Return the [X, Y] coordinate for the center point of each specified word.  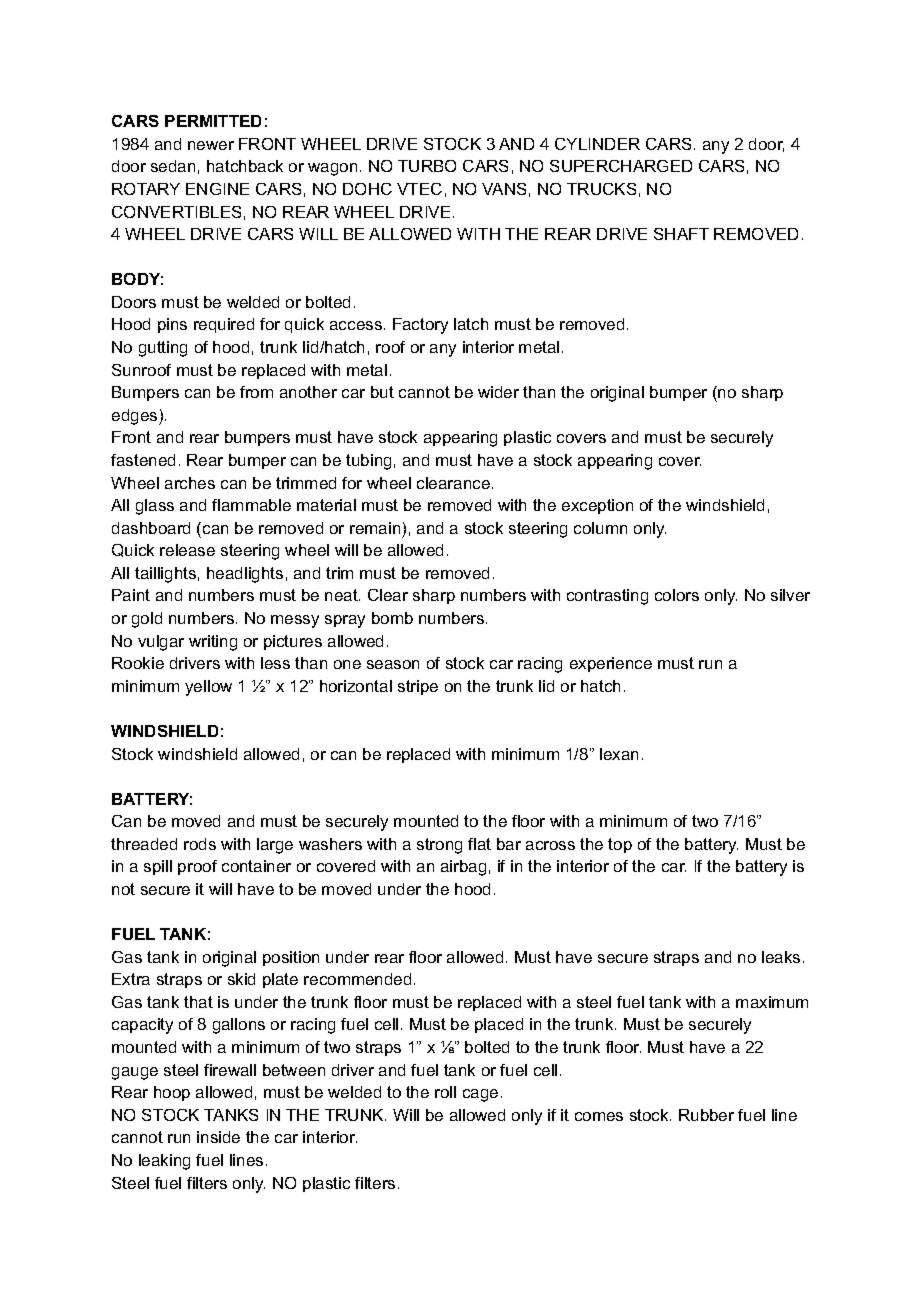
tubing [368, 462]
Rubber [706, 1115]
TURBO [427, 166]
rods [200, 844]
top [620, 845]
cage [480, 1095]
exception [597, 506]
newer [211, 145]
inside [218, 1137]
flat [479, 844]
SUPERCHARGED [621, 166]
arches [190, 483]
